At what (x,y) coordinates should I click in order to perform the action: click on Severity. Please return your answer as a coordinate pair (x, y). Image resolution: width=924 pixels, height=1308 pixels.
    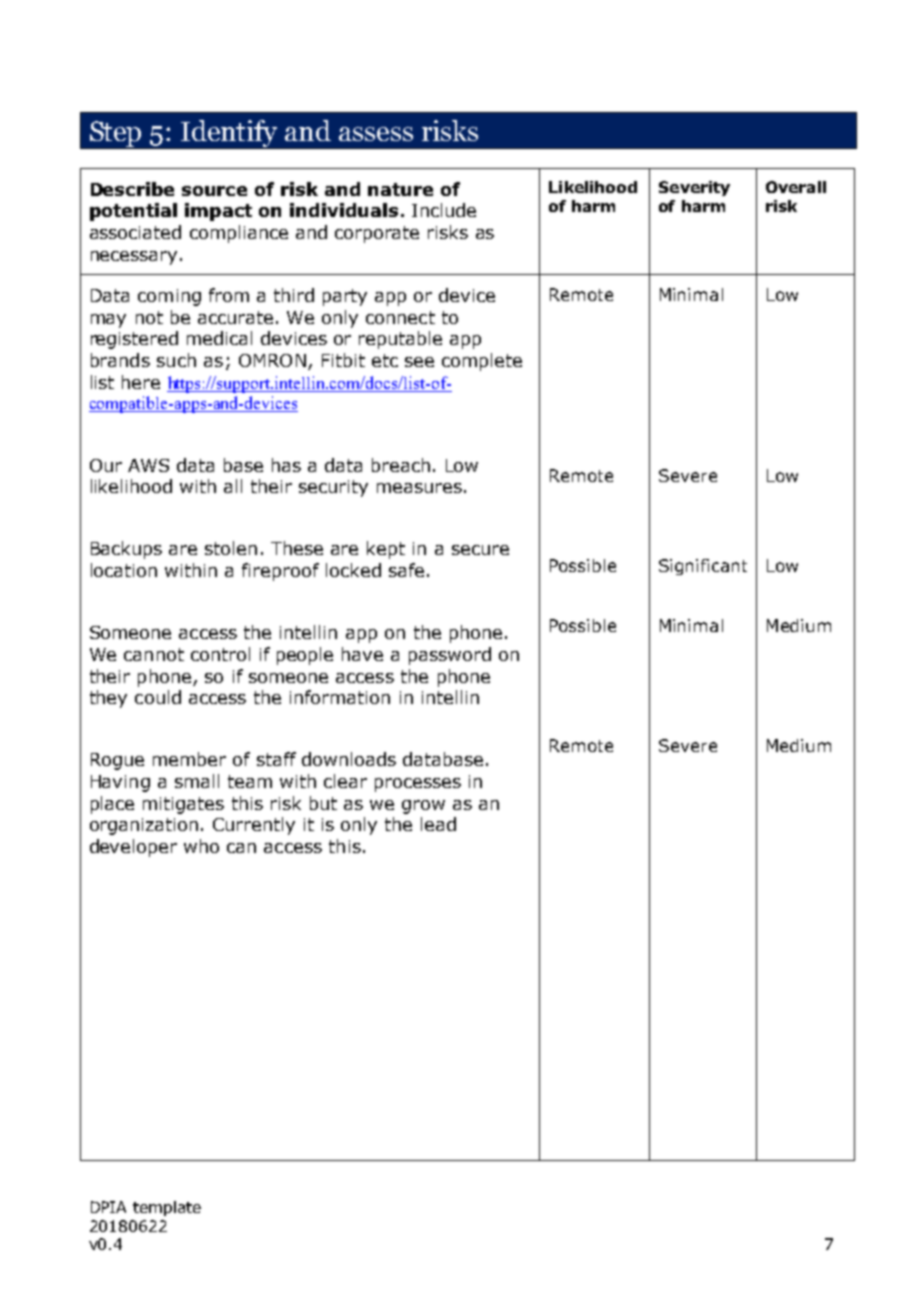
    Looking at the image, I should click on (694, 188).
